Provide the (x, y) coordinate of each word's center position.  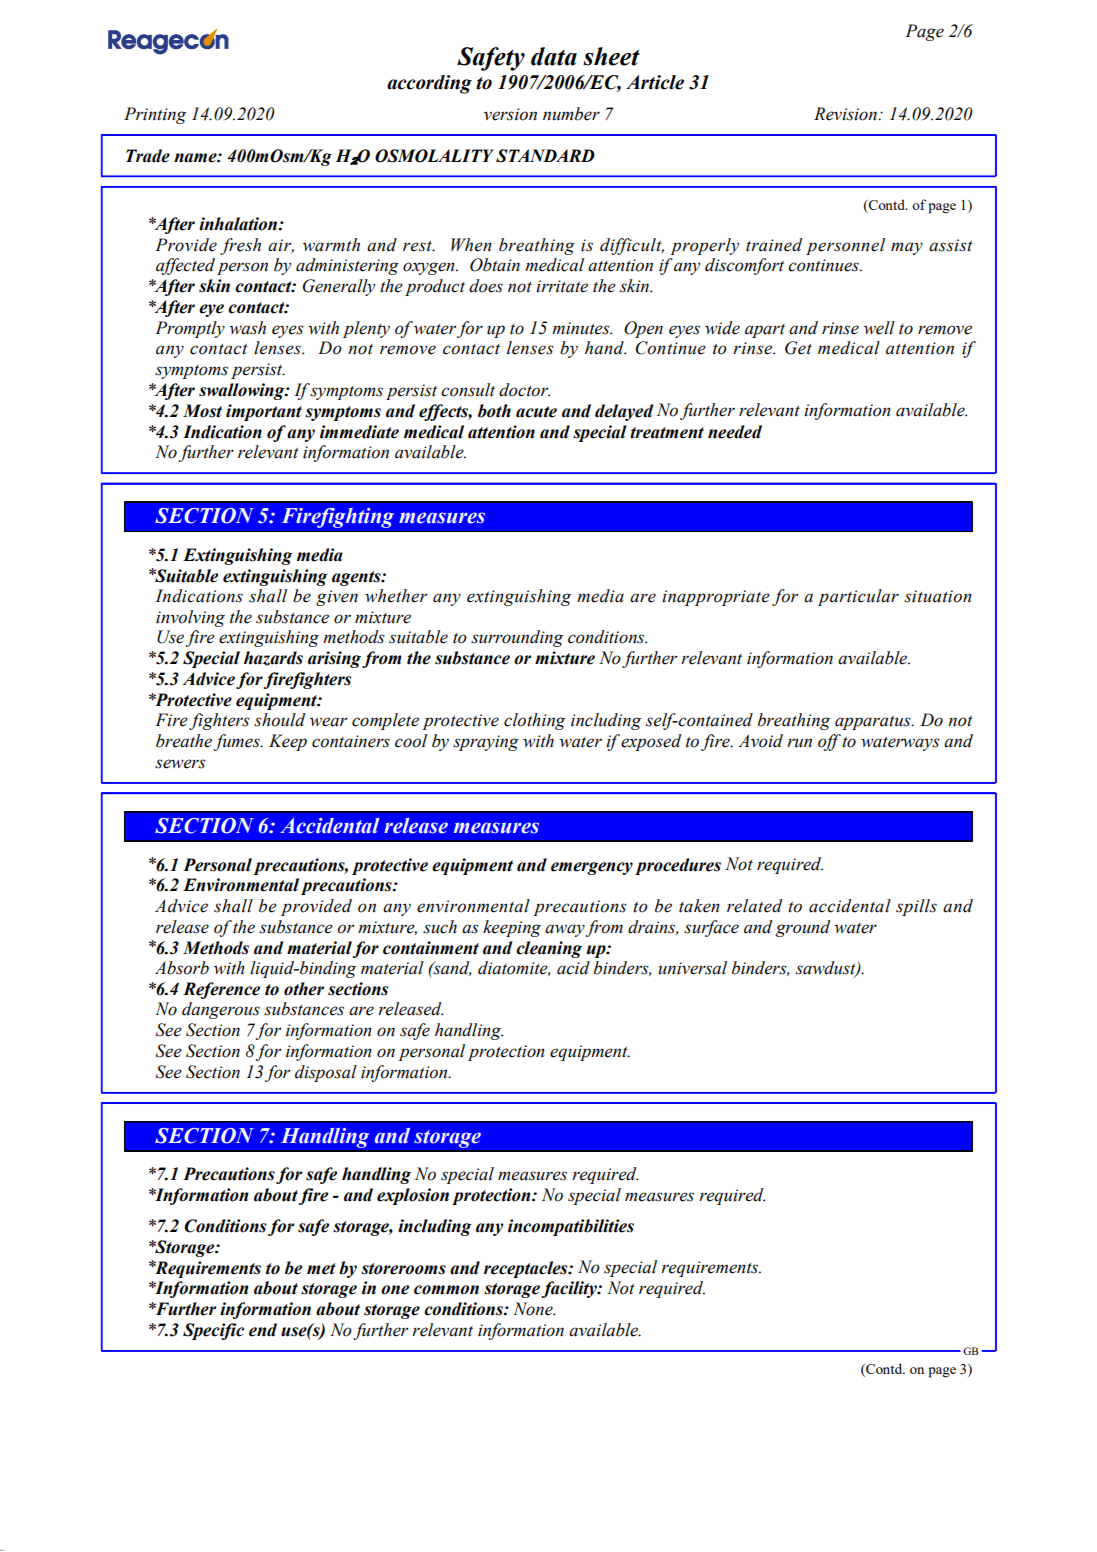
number (571, 114)
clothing (534, 721)
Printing (155, 115)
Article (655, 82)
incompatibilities (571, 1227)
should (280, 720)
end (263, 1330)
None (534, 1309)
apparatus (874, 723)
